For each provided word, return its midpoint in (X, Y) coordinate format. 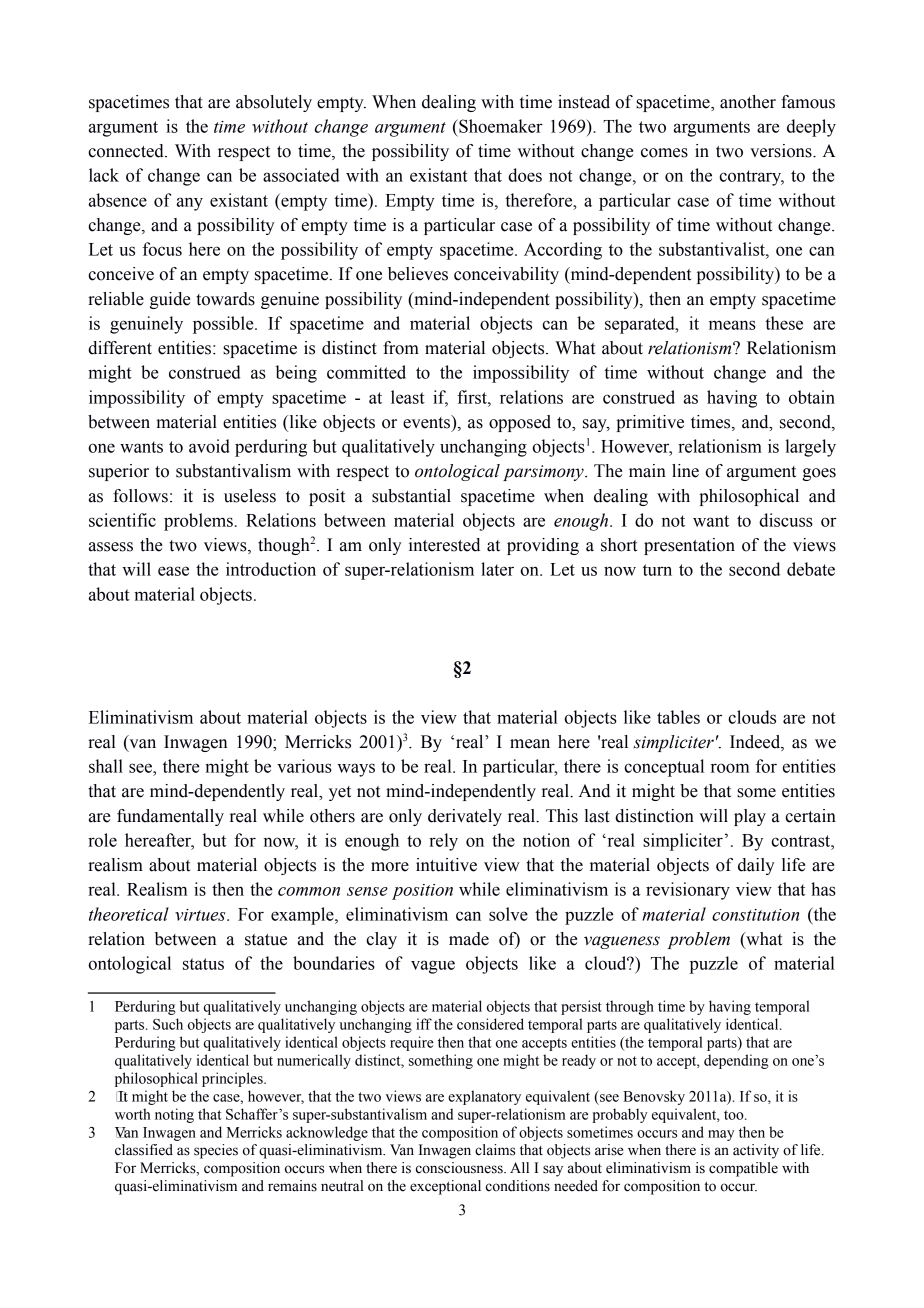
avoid (209, 446)
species (216, 1151)
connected (127, 151)
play (750, 817)
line (685, 471)
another (748, 102)
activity (756, 1151)
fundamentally (170, 817)
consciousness (460, 1168)
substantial (411, 496)
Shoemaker (500, 126)
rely (443, 842)
